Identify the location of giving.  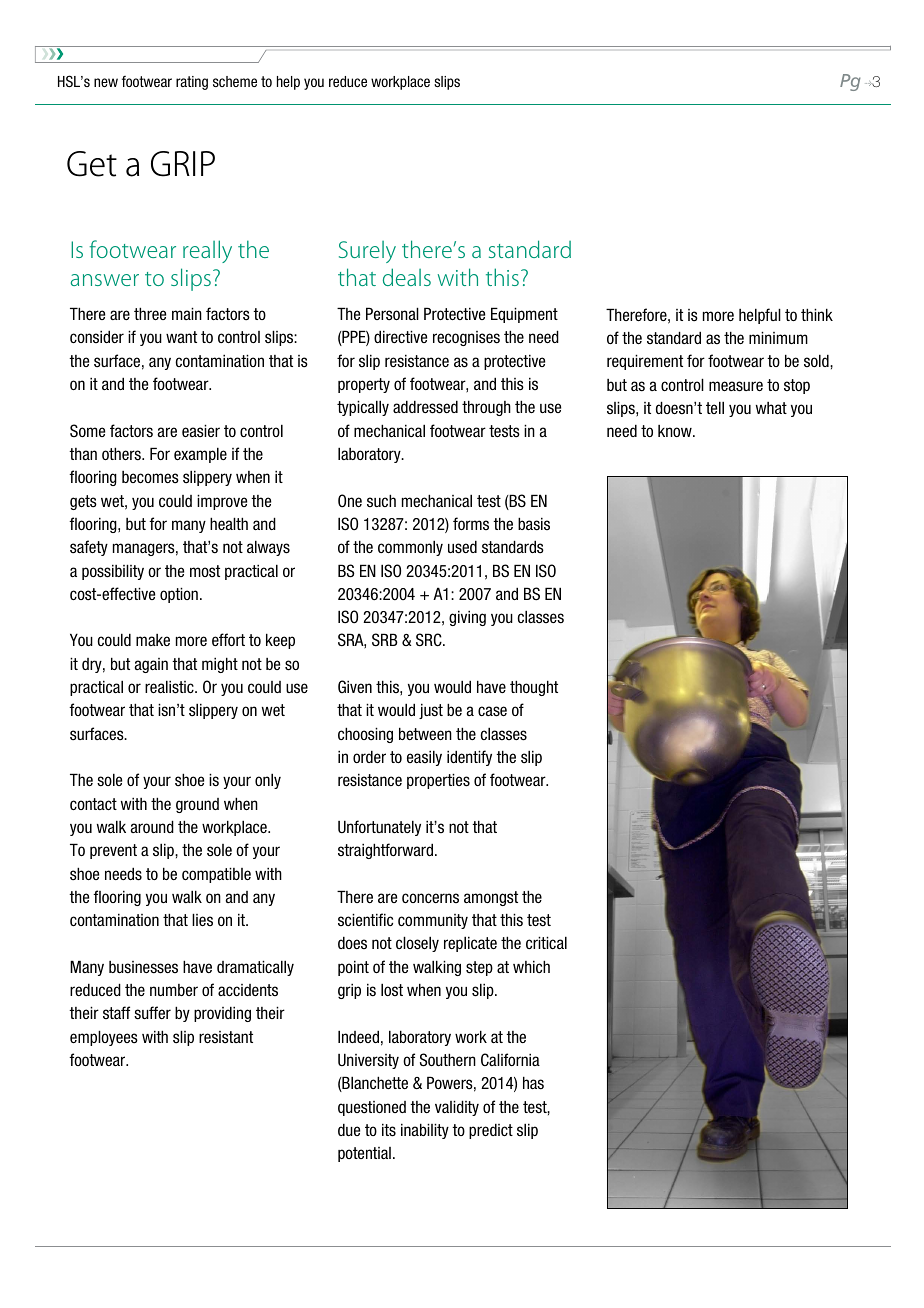
(467, 618).
